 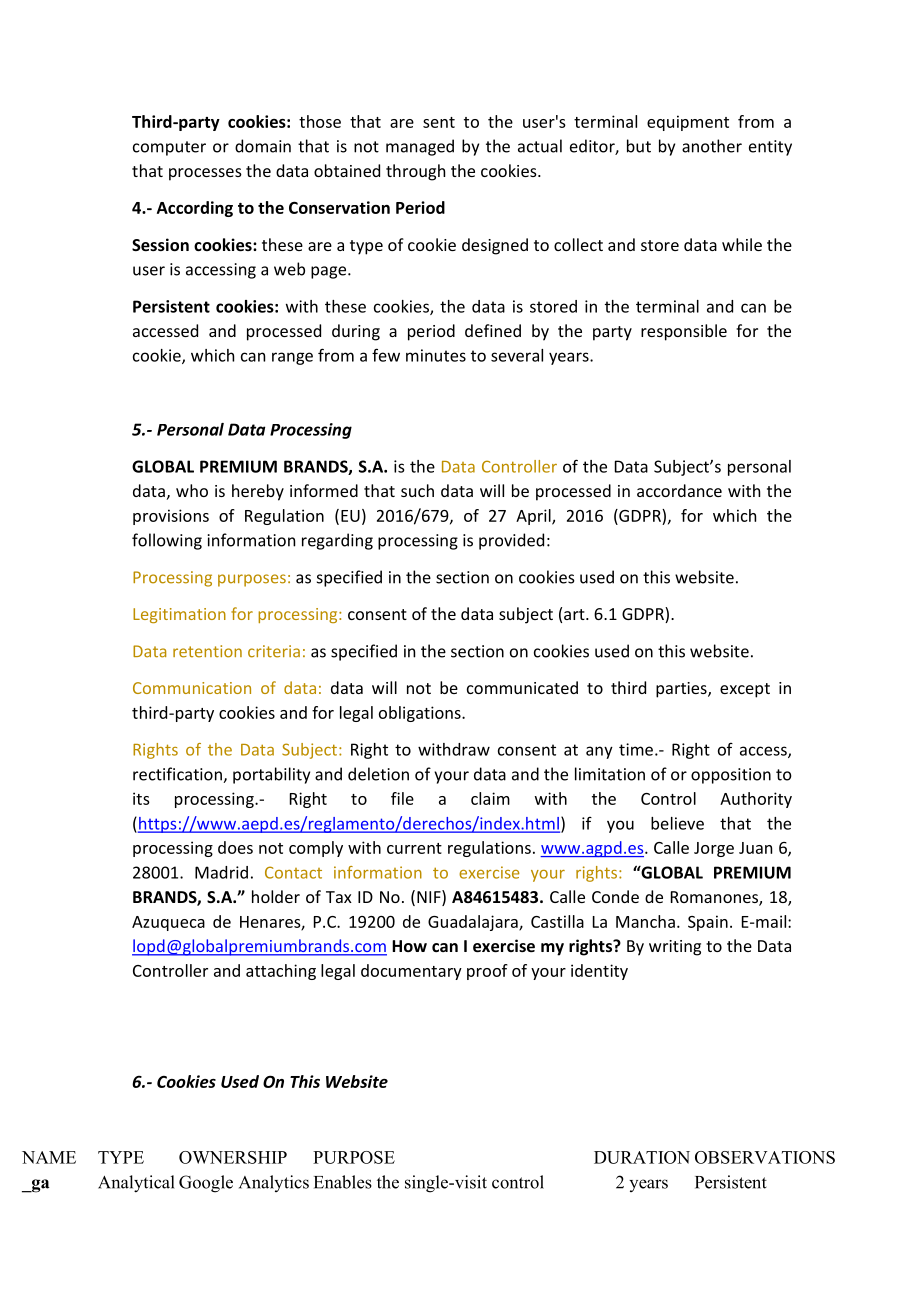 What do you see at coordinates (421, 714) in the document?
I see `obligations` at bounding box center [421, 714].
